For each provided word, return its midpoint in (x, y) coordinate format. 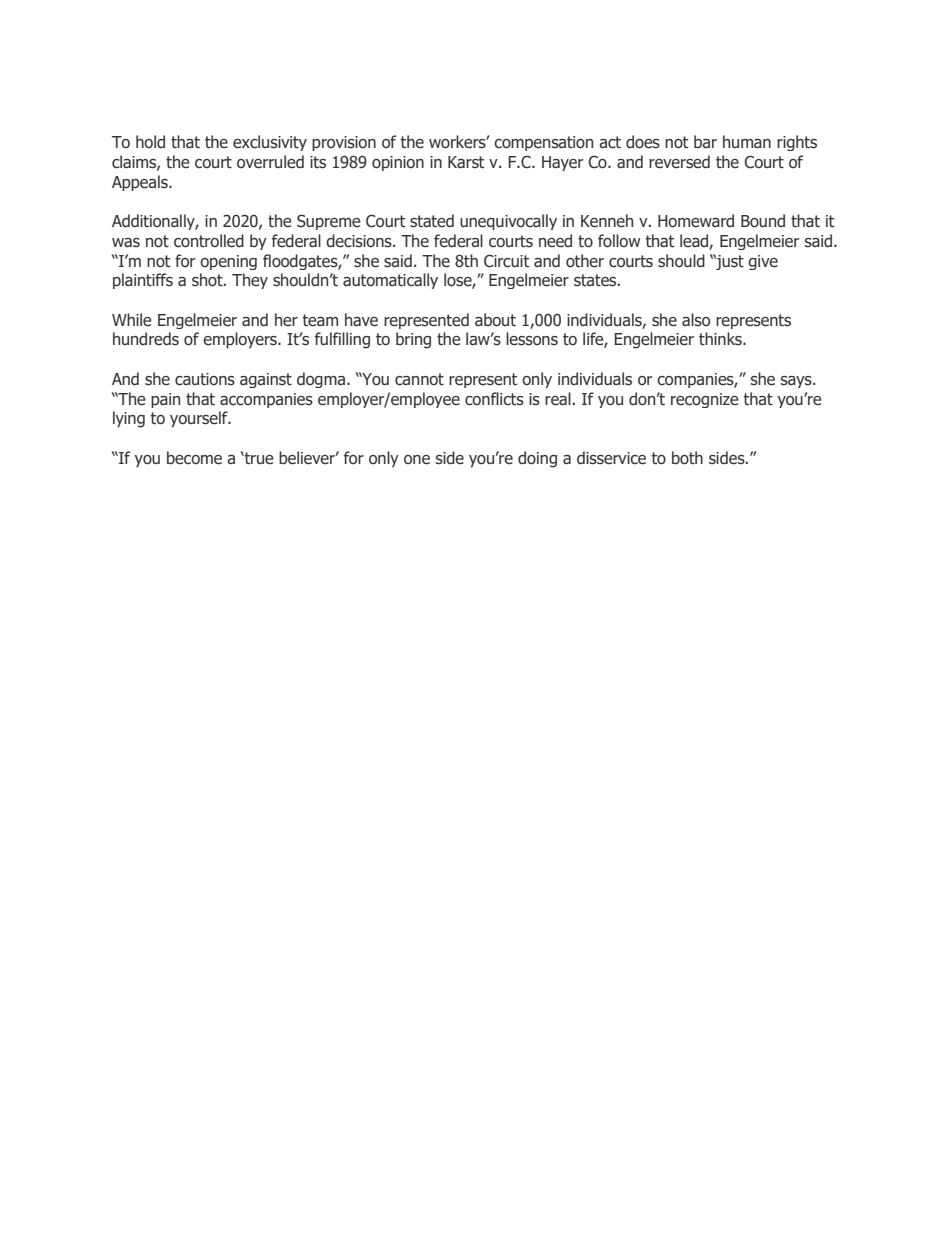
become (194, 458)
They (250, 281)
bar (705, 141)
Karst (466, 162)
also (696, 320)
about (495, 320)
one (417, 460)
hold (150, 142)
